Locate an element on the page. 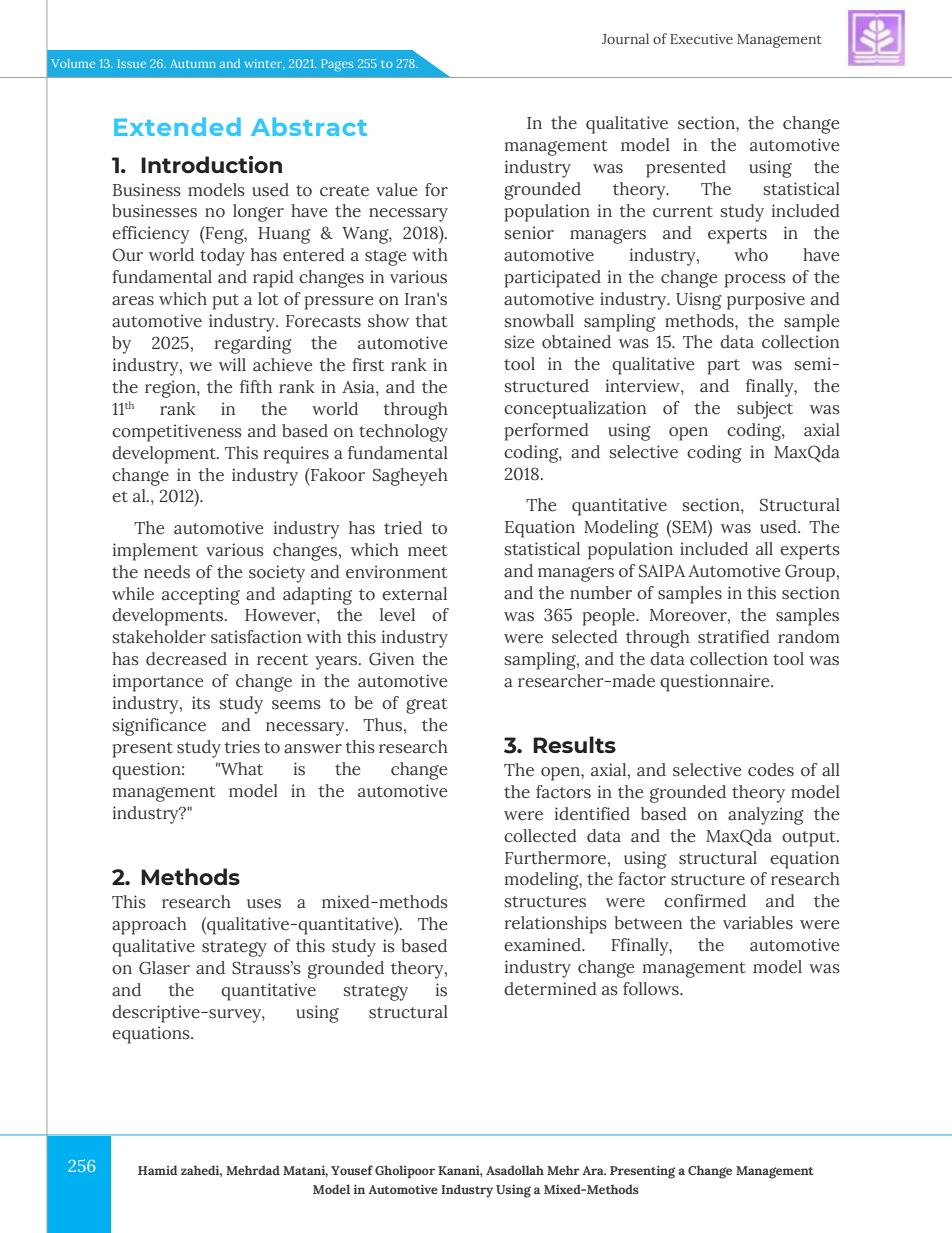 The image size is (952, 1233). Executive is located at coordinates (701, 39).
